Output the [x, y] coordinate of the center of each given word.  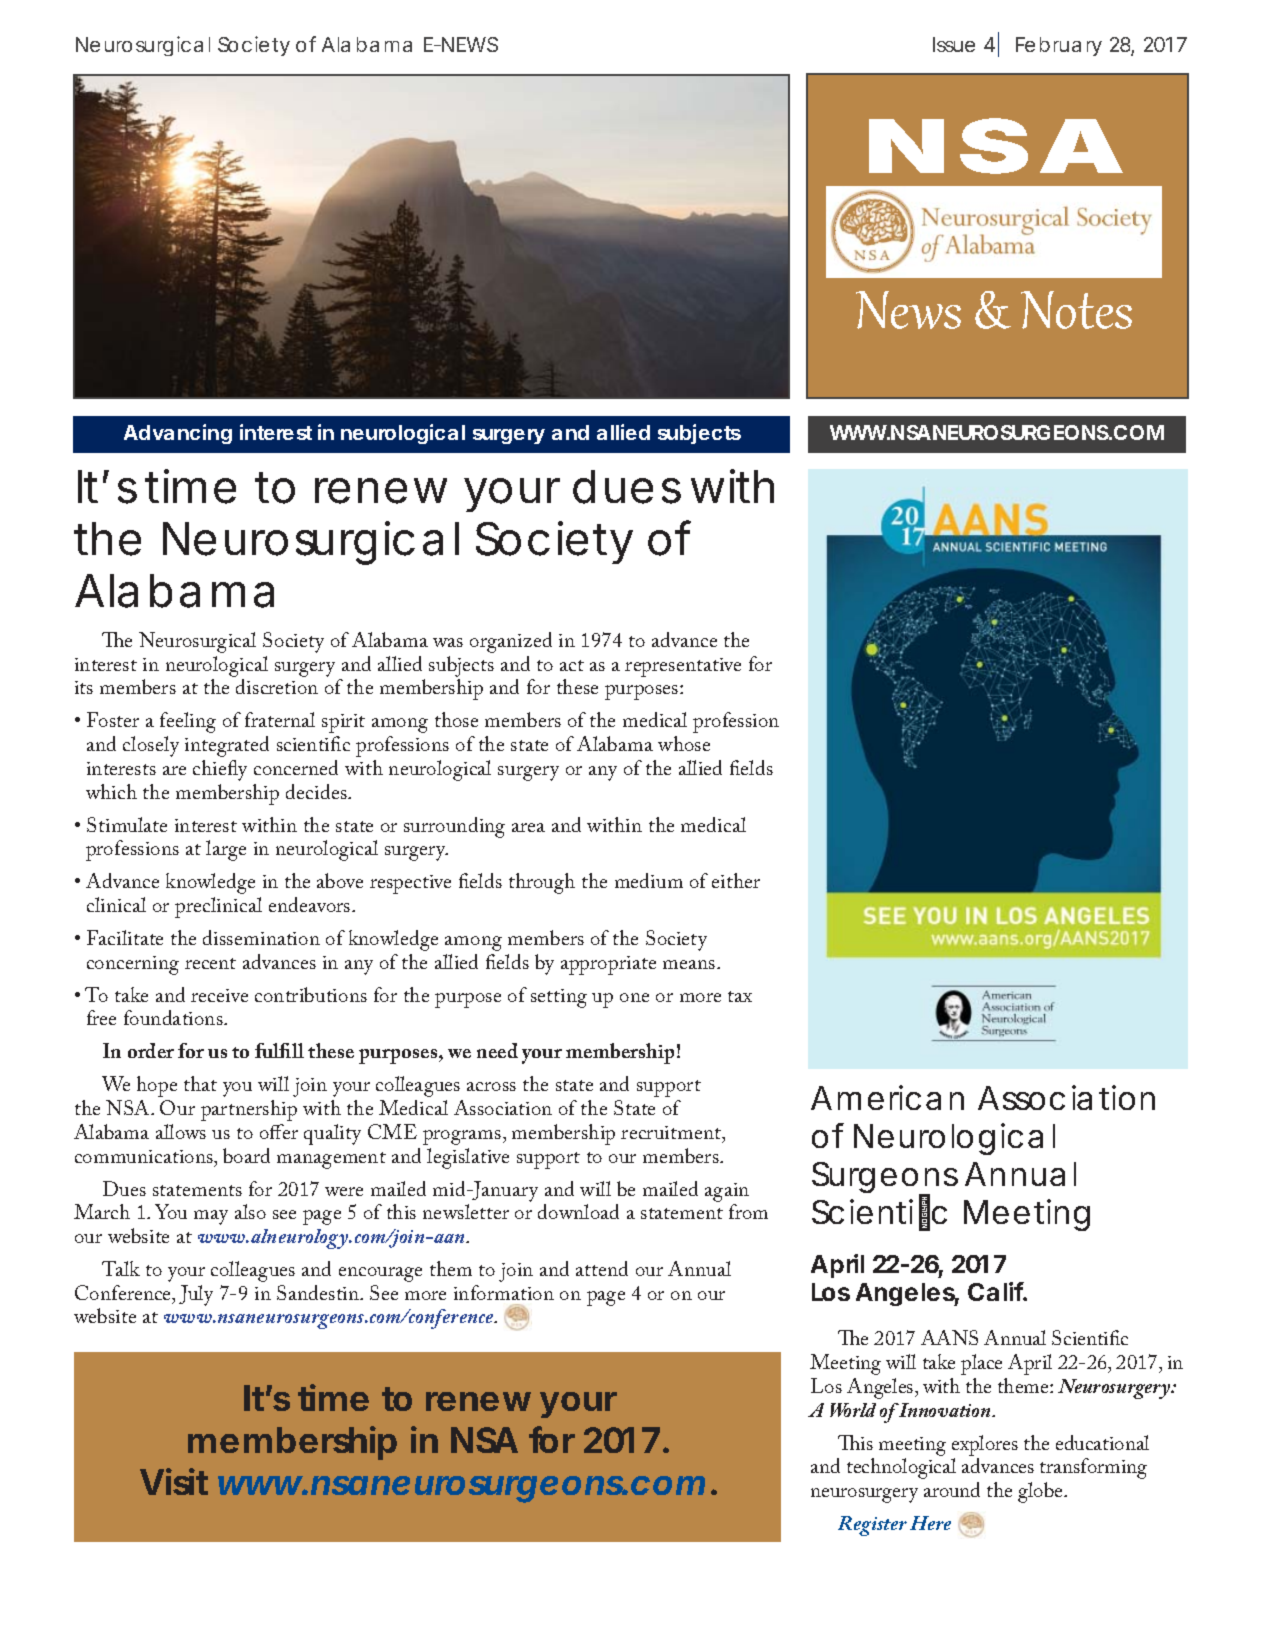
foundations [174, 1017]
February [1059, 46]
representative [683, 667]
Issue [954, 44]
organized [511, 642]
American [887, 1097]
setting [559, 998]
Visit [174, 1481]
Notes [1076, 310]
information [504, 1292]
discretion [277, 686]
